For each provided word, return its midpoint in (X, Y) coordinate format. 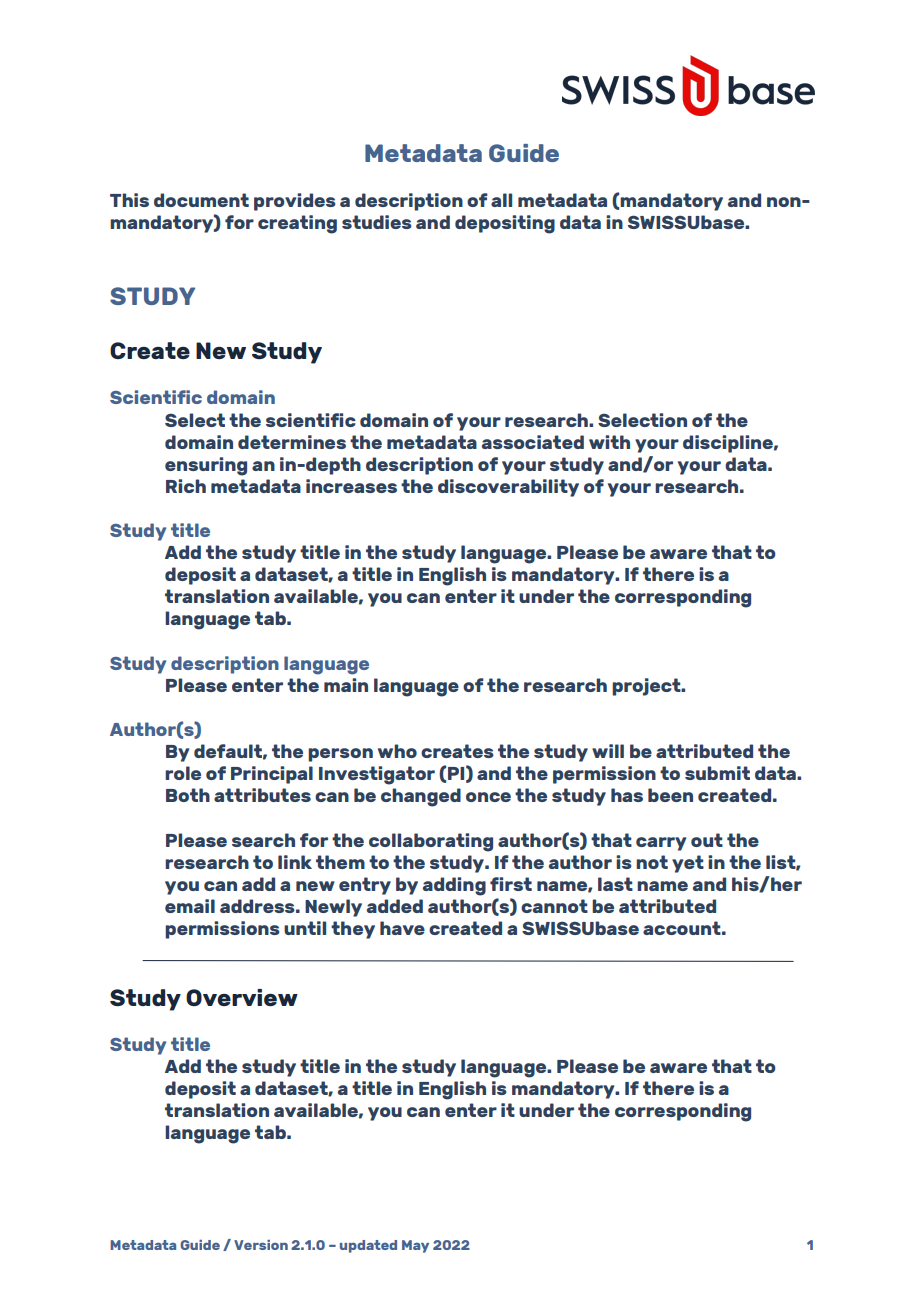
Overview (242, 997)
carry (661, 844)
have (402, 928)
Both (188, 795)
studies (377, 222)
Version (261, 1245)
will (608, 751)
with (609, 442)
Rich (186, 486)
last (615, 884)
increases (351, 486)
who (397, 751)
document (201, 200)
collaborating (431, 842)
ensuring (206, 466)
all (501, 200)
